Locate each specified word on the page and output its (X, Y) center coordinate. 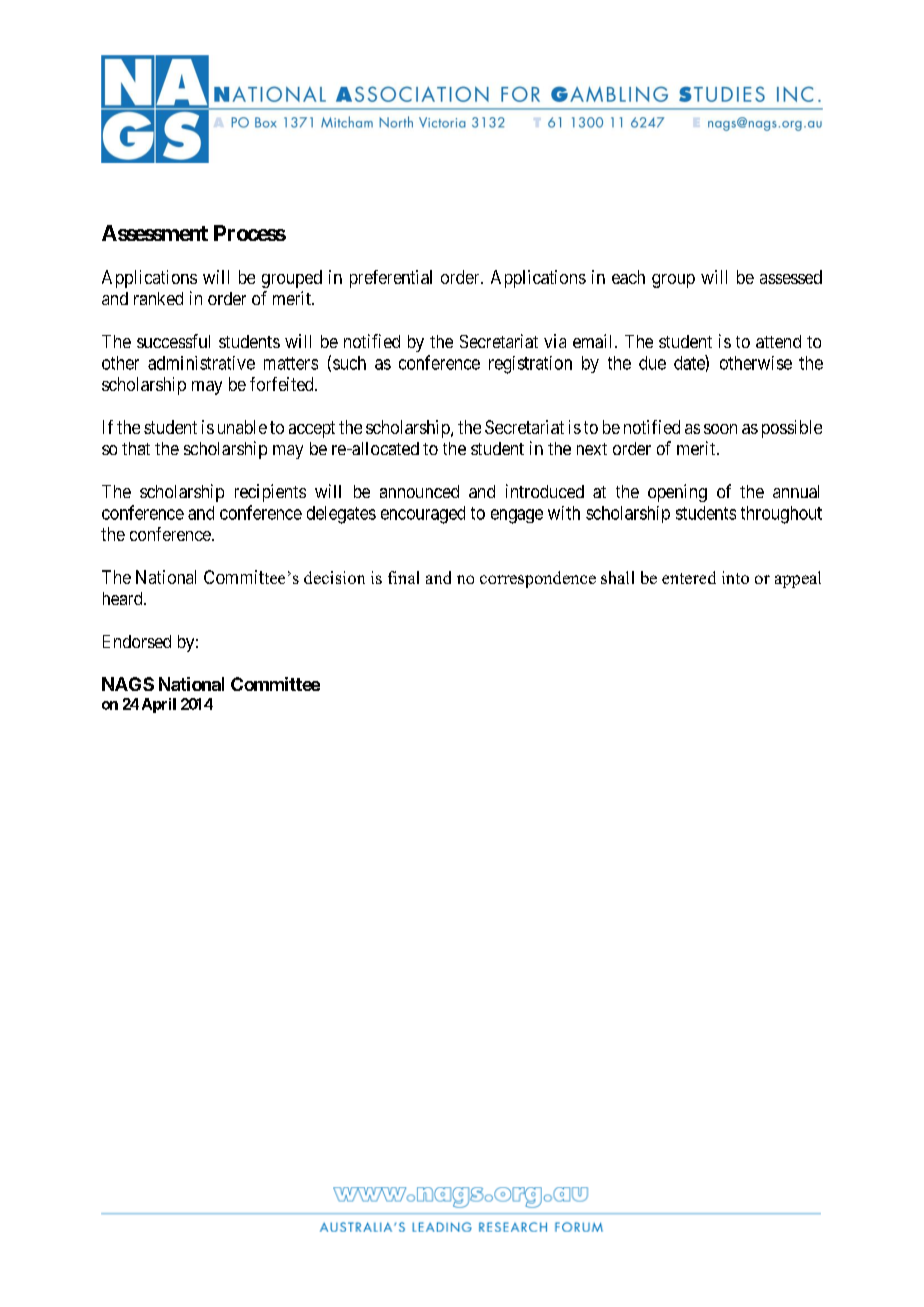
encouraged (423, 515)
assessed (791, 277)
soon (720, 429)
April (159, 705)
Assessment (155, 233)
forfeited (283, 384)
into (735, 577)
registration (530, 365)
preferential (391, 279)
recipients (270, 493)
